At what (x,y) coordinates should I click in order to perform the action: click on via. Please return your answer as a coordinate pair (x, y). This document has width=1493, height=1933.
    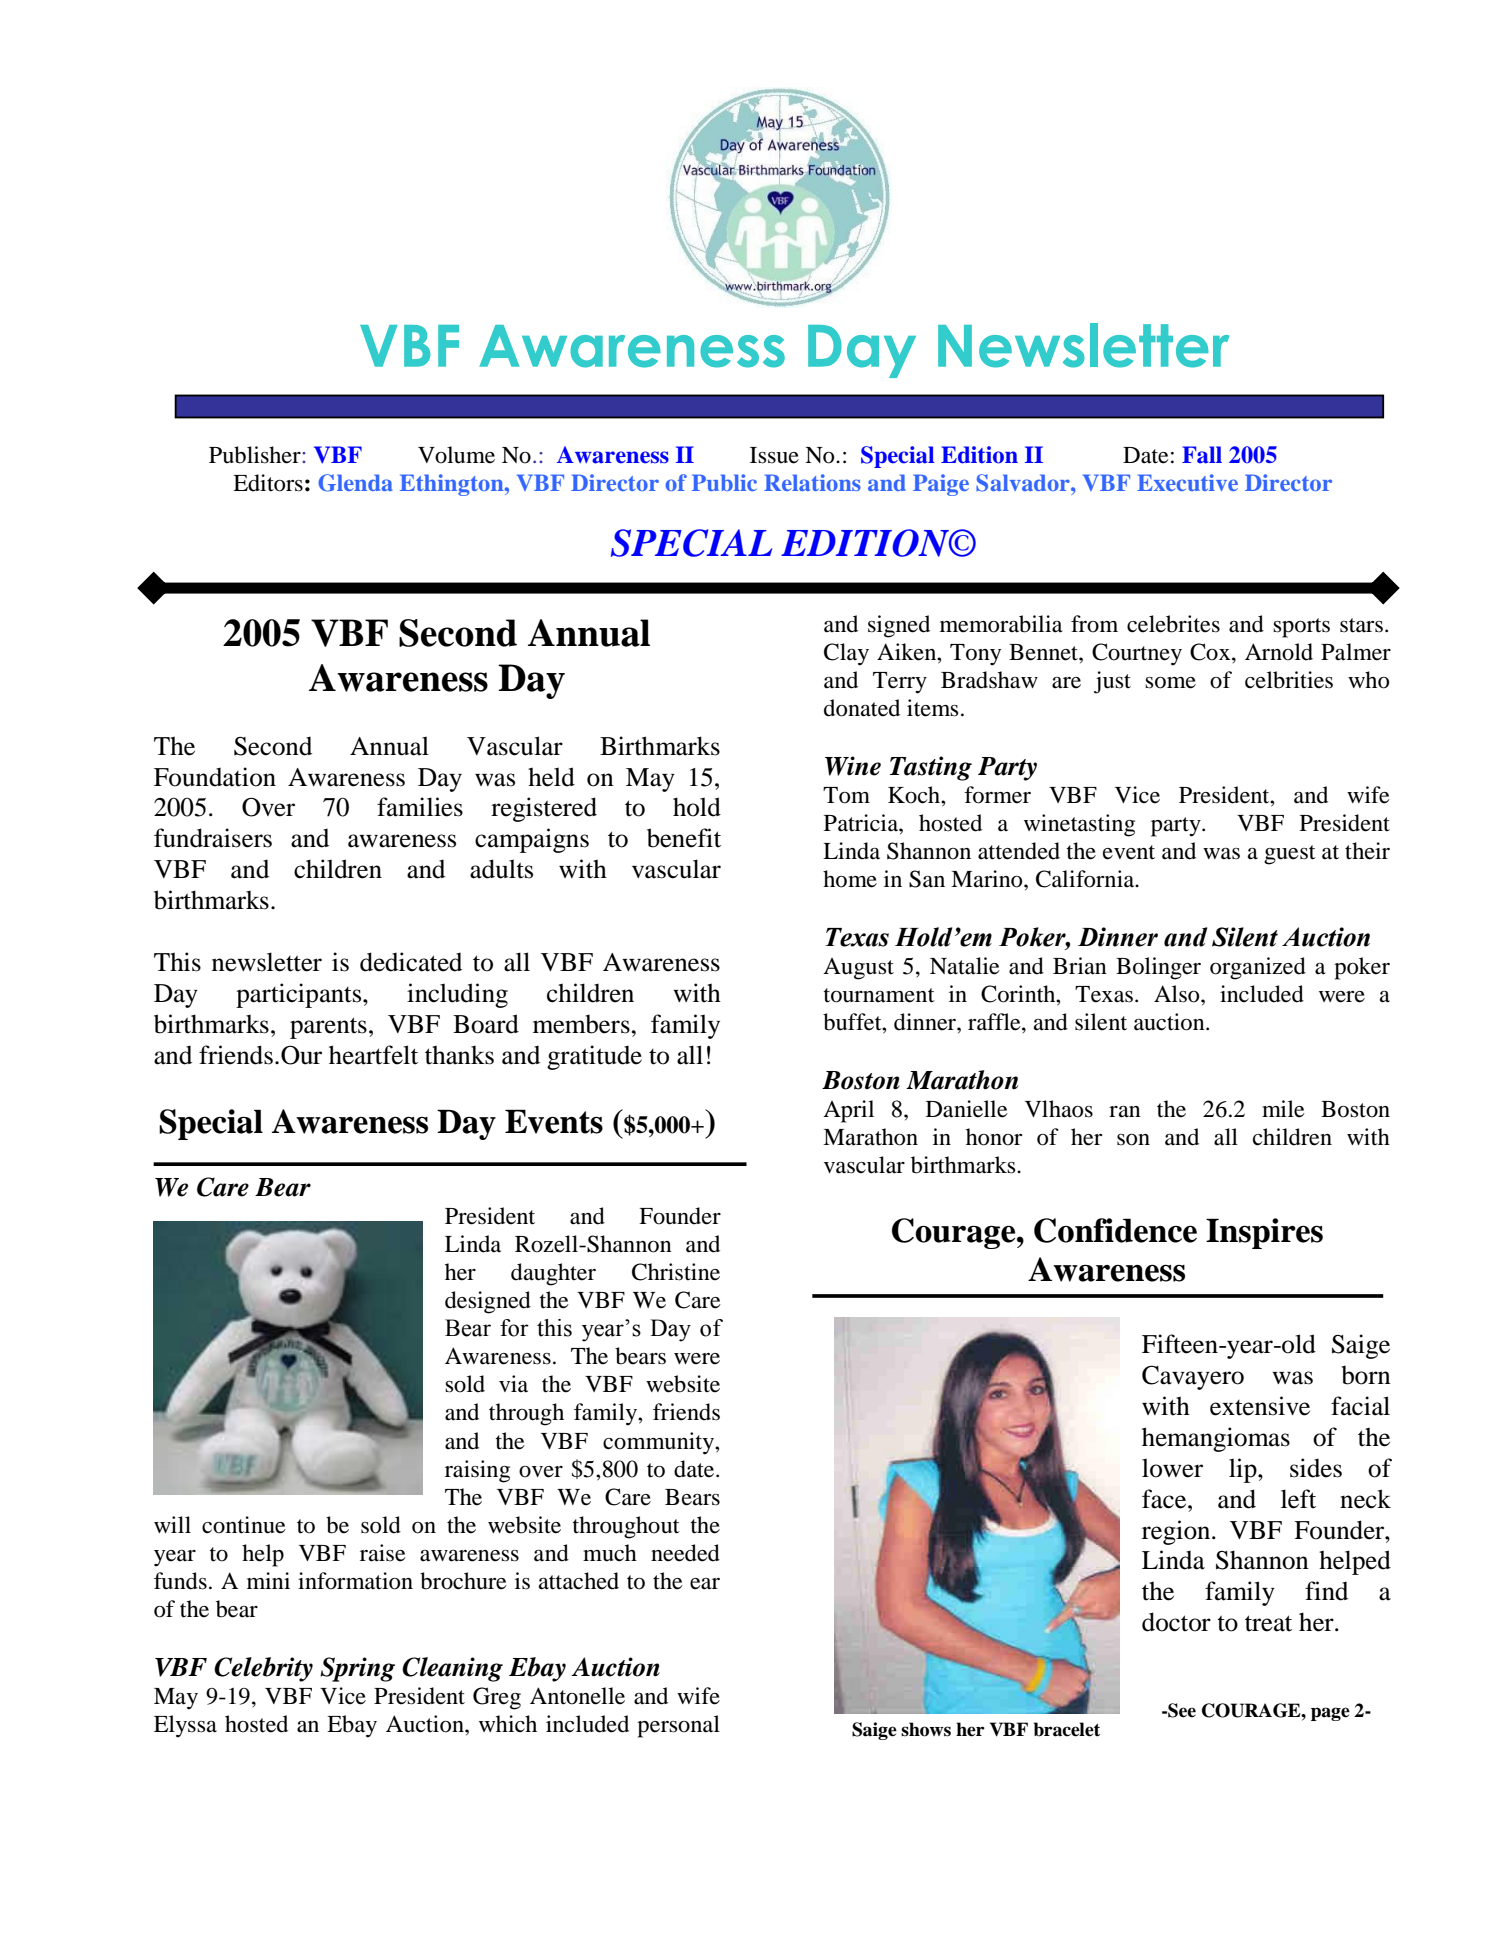
    Looking at the image, I should click on (513, 1384).
